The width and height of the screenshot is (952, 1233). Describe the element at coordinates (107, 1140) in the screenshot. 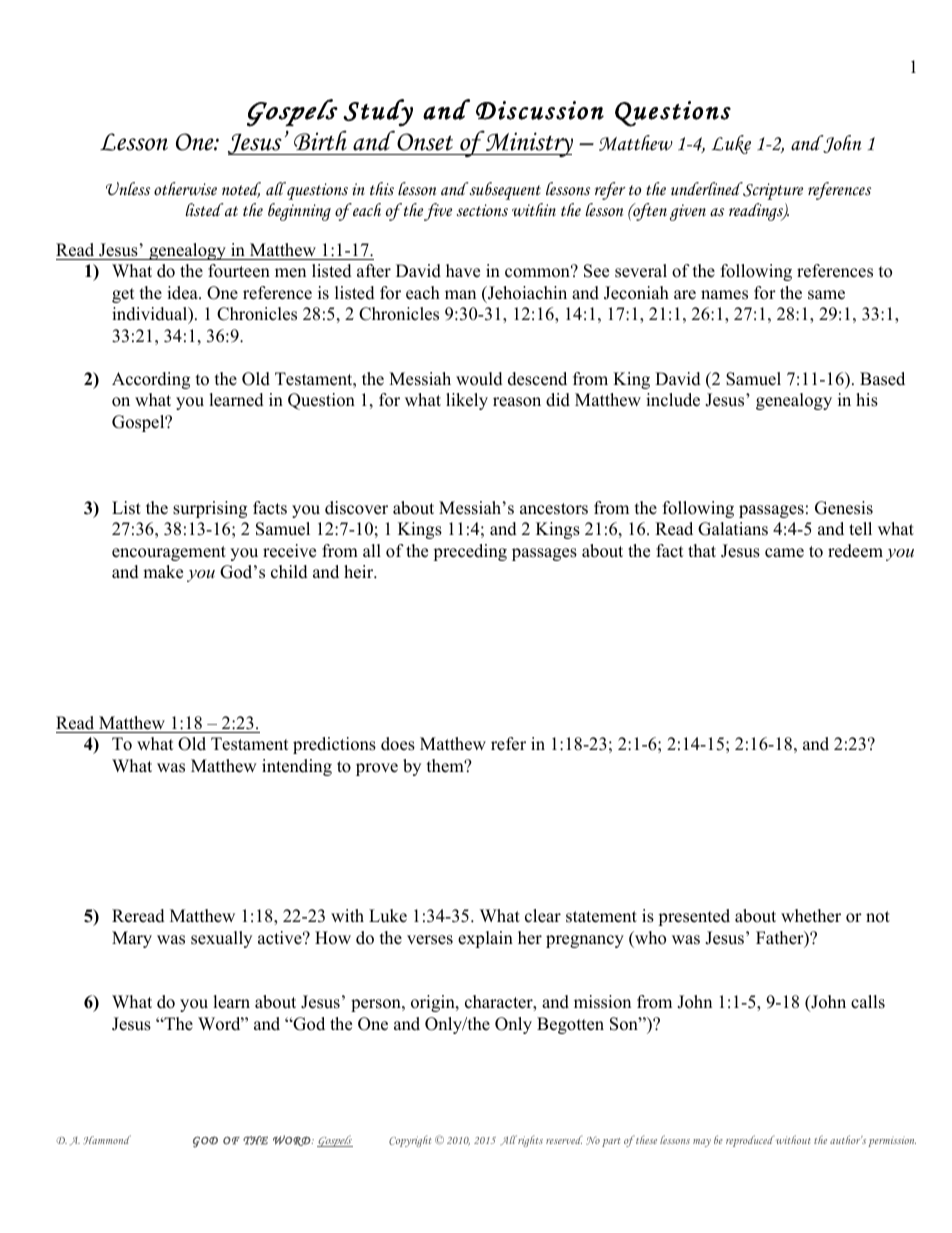

I see `Hammond` at that location.
